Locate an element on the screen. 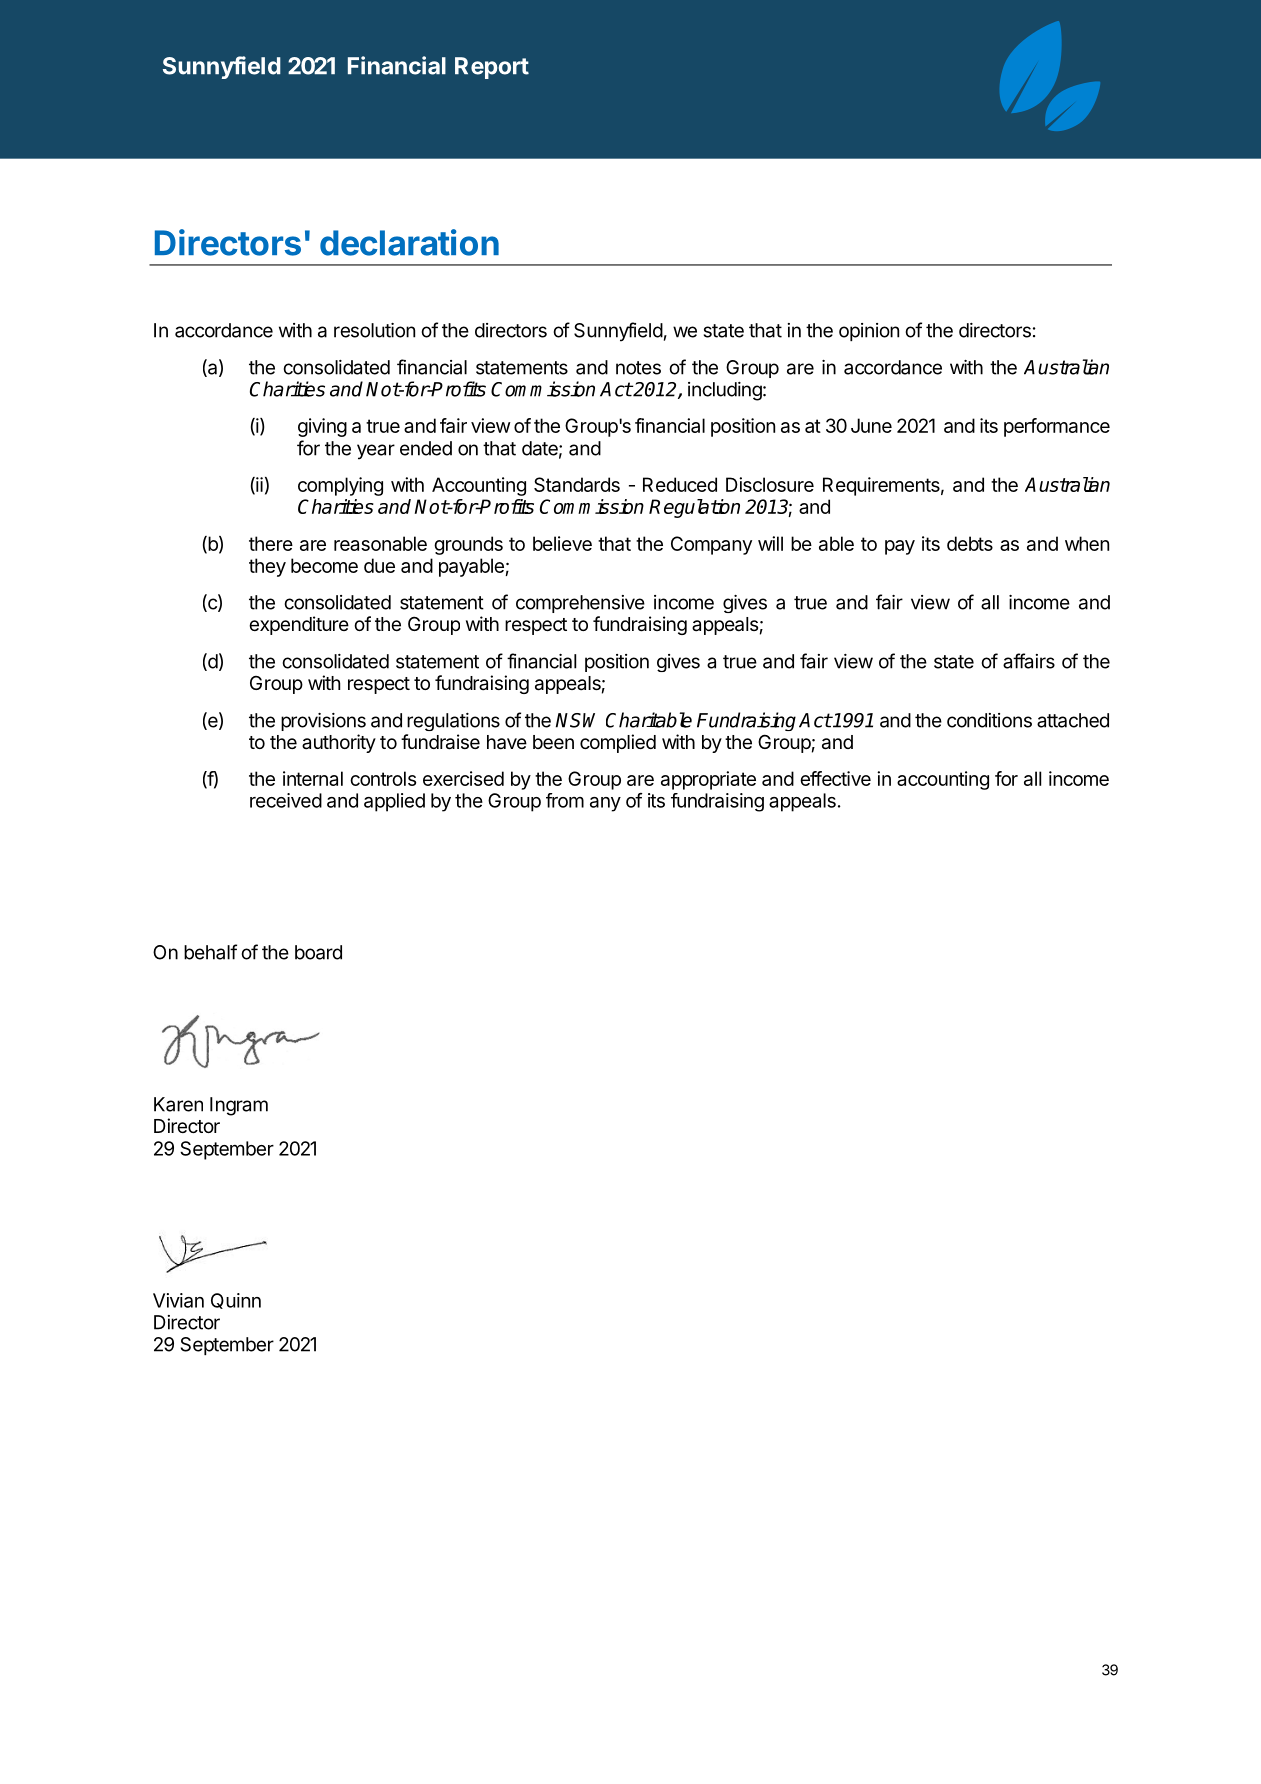 This screenshot has width=1261, height=1784. from is located at coordinates (565, 800).
